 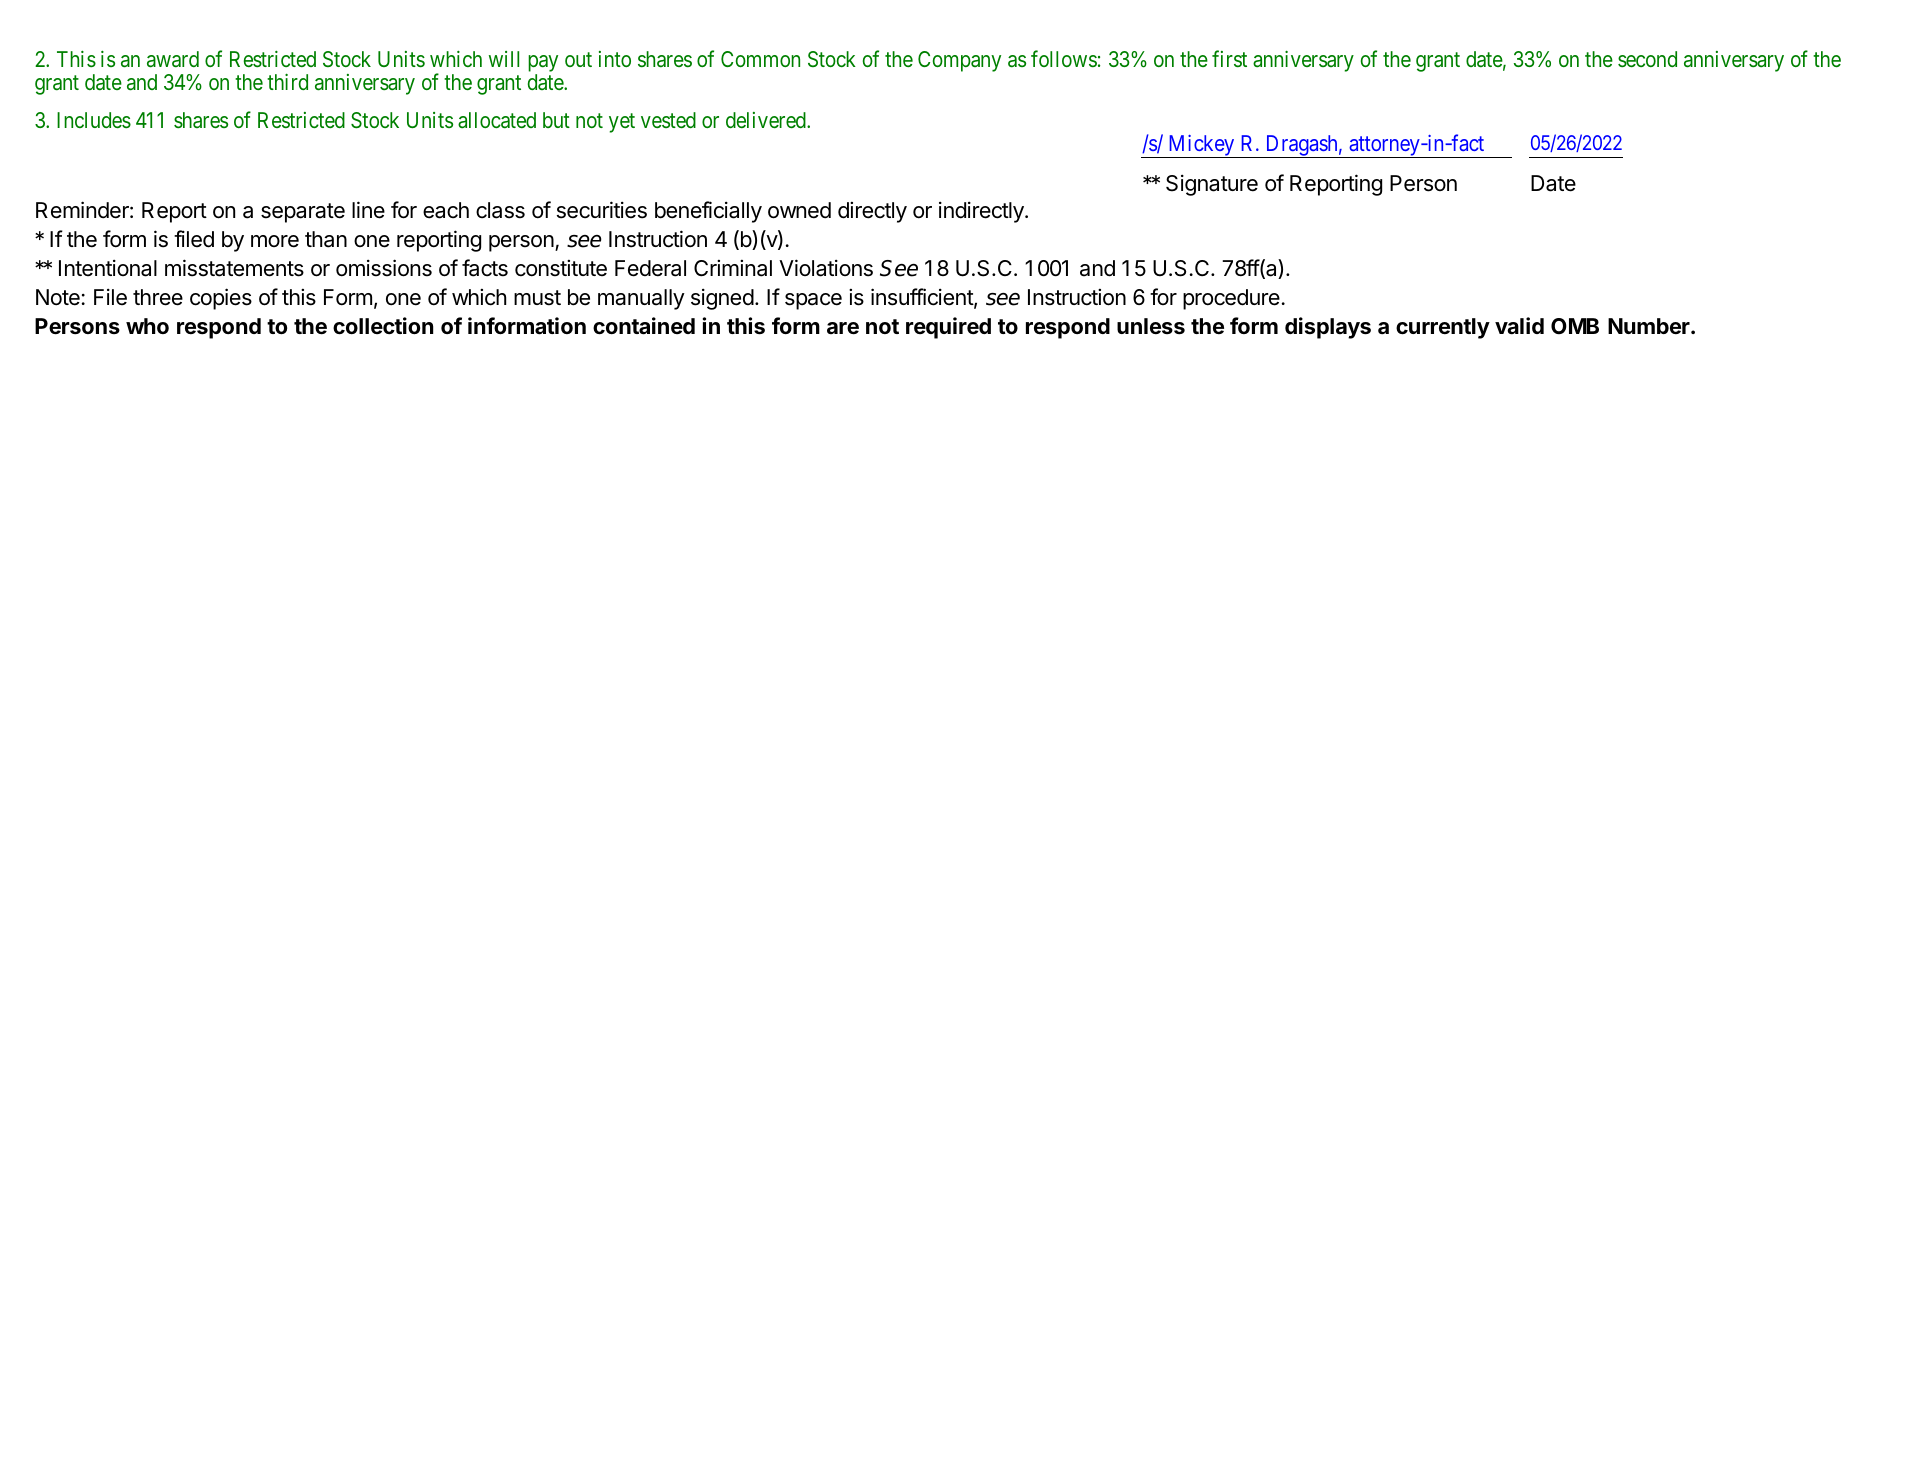 I want to click on owned, so click(x=799, y=210).
